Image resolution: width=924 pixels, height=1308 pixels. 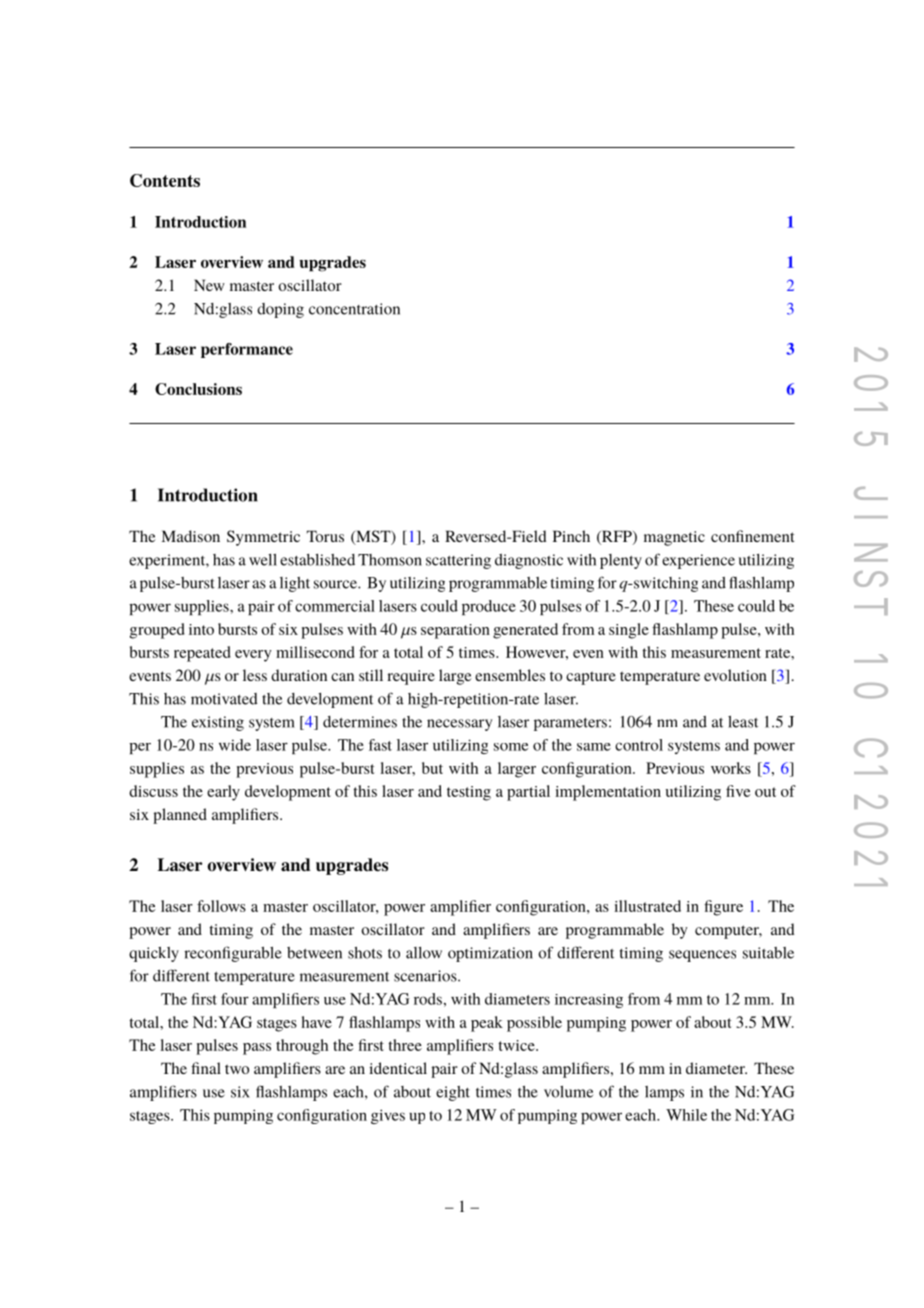 What do you see at coordinates (198, 389) in the image?
I see `Conclusions` at bounding box center [198, 389].
